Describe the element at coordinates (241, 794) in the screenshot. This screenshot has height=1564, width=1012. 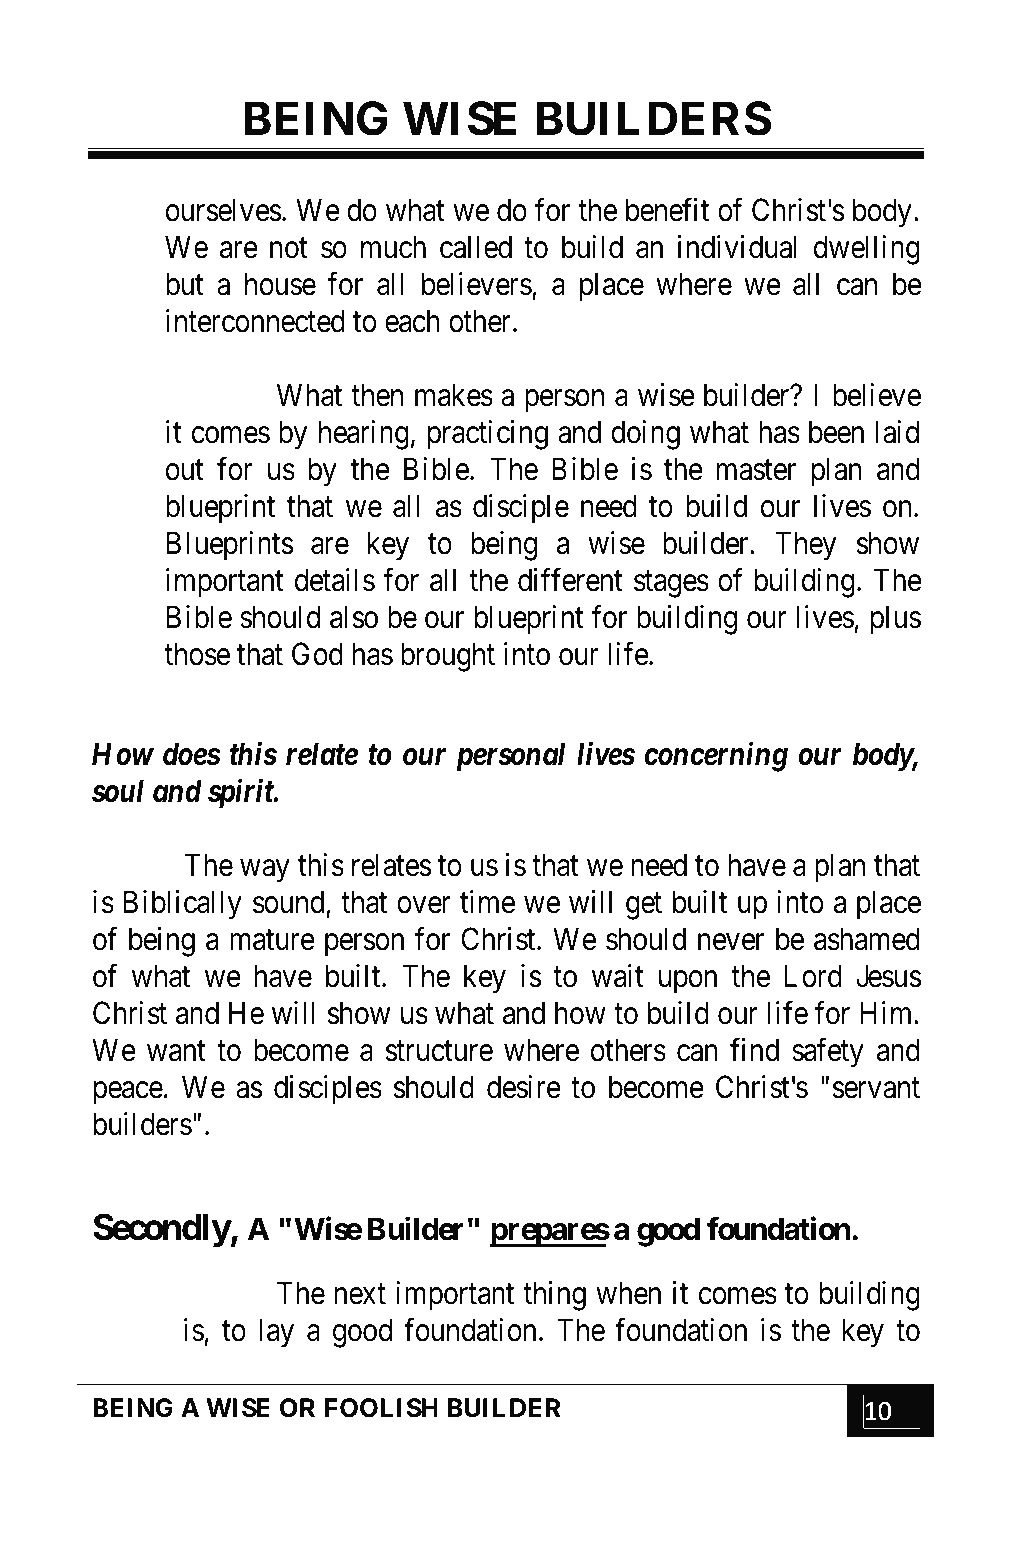
I see `spirit` at that location.
